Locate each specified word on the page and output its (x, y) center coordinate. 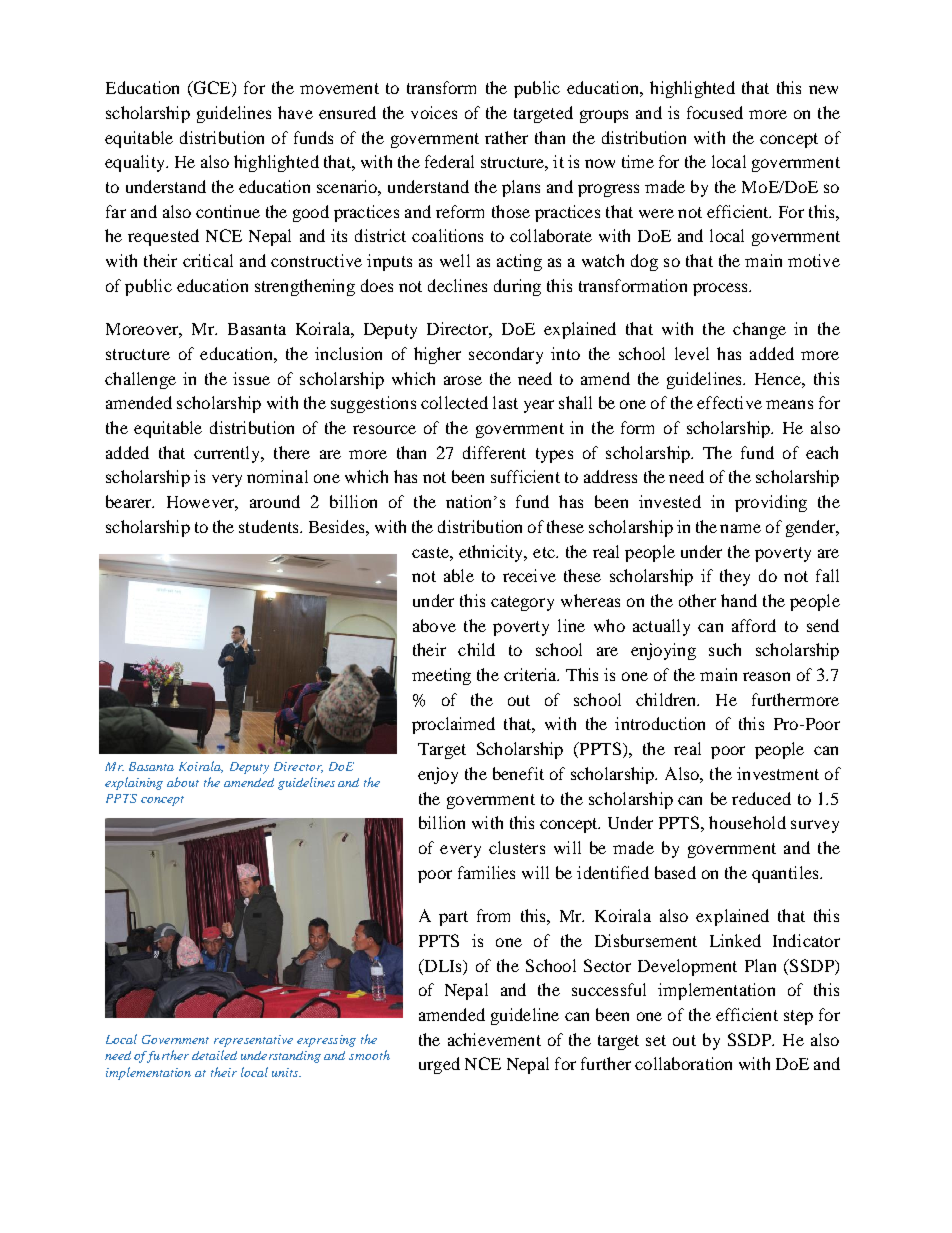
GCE (212, 89)
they (735, 577)
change (759, 330)
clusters (517, 847)
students (270, 526)
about (183, 782)
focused (715, 112)
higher (437, 355)
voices (434, 112)
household (747, 822)
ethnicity (492, 553)
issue (251, 378)
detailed (214, 1055)
